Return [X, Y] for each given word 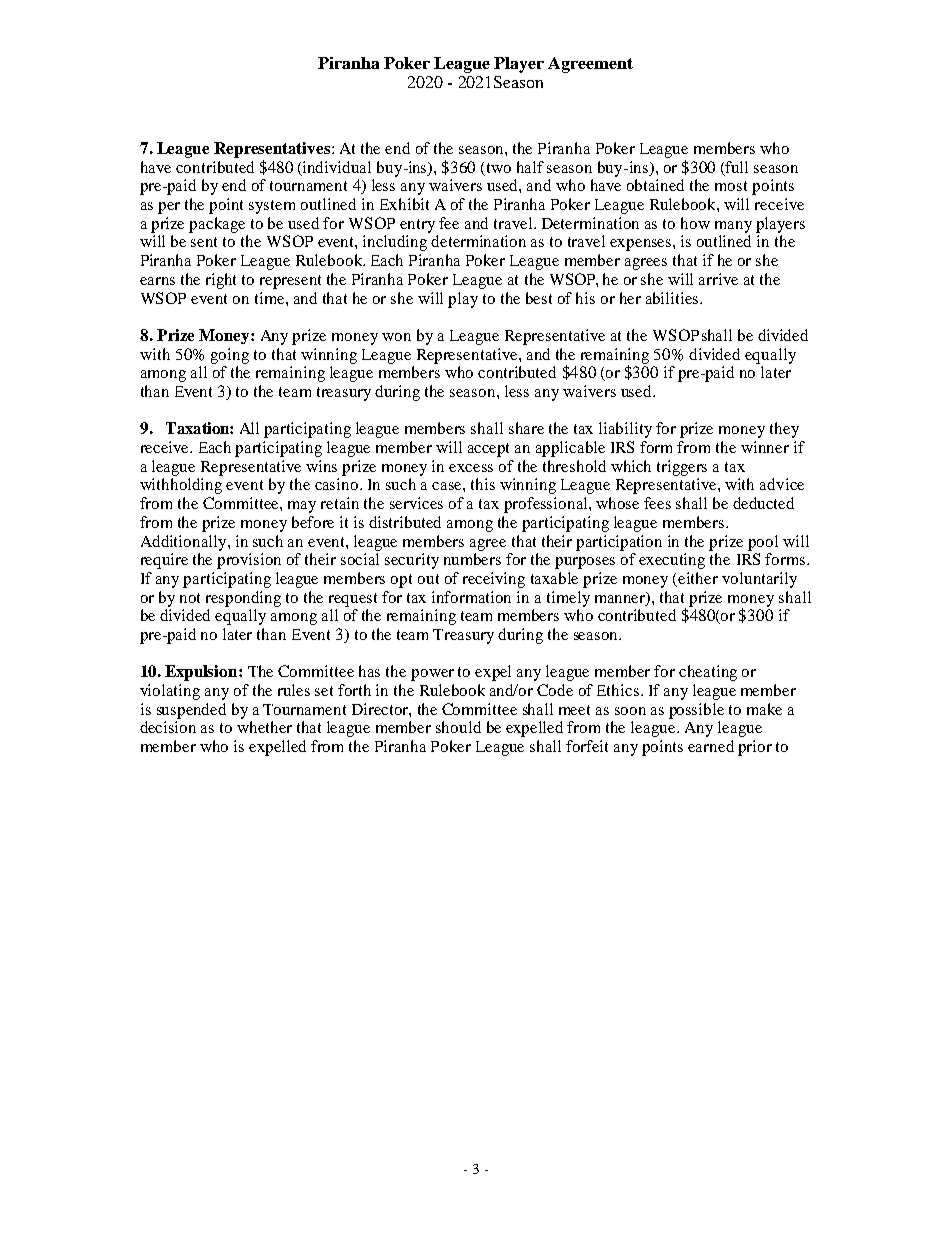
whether [264, 727]
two [499, 168]
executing [672, 561]
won [396, 337]
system [272, 207]
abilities [673, 298]
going [230, 356]
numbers [472, 559]
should [458, 727]
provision [249, 561]
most [731, 186]
